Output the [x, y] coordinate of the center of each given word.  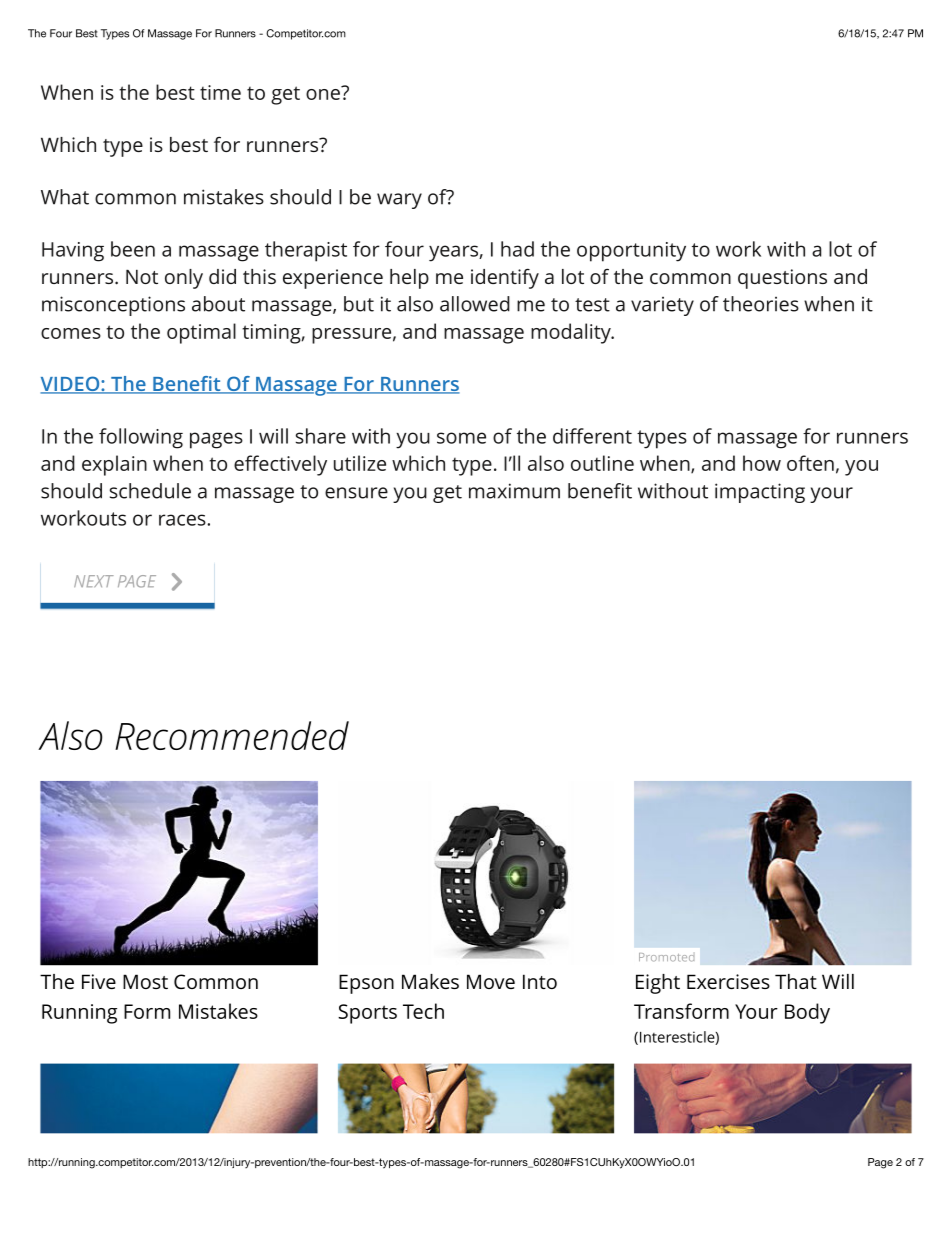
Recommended [232, 735]
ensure [356, 493]
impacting [760, 493]
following [141, 438]
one [324, 93]
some [461, 438]
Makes [430, 981]
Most [145, 981]
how [762, 463]
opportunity [631, 252]
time [220, 92]
